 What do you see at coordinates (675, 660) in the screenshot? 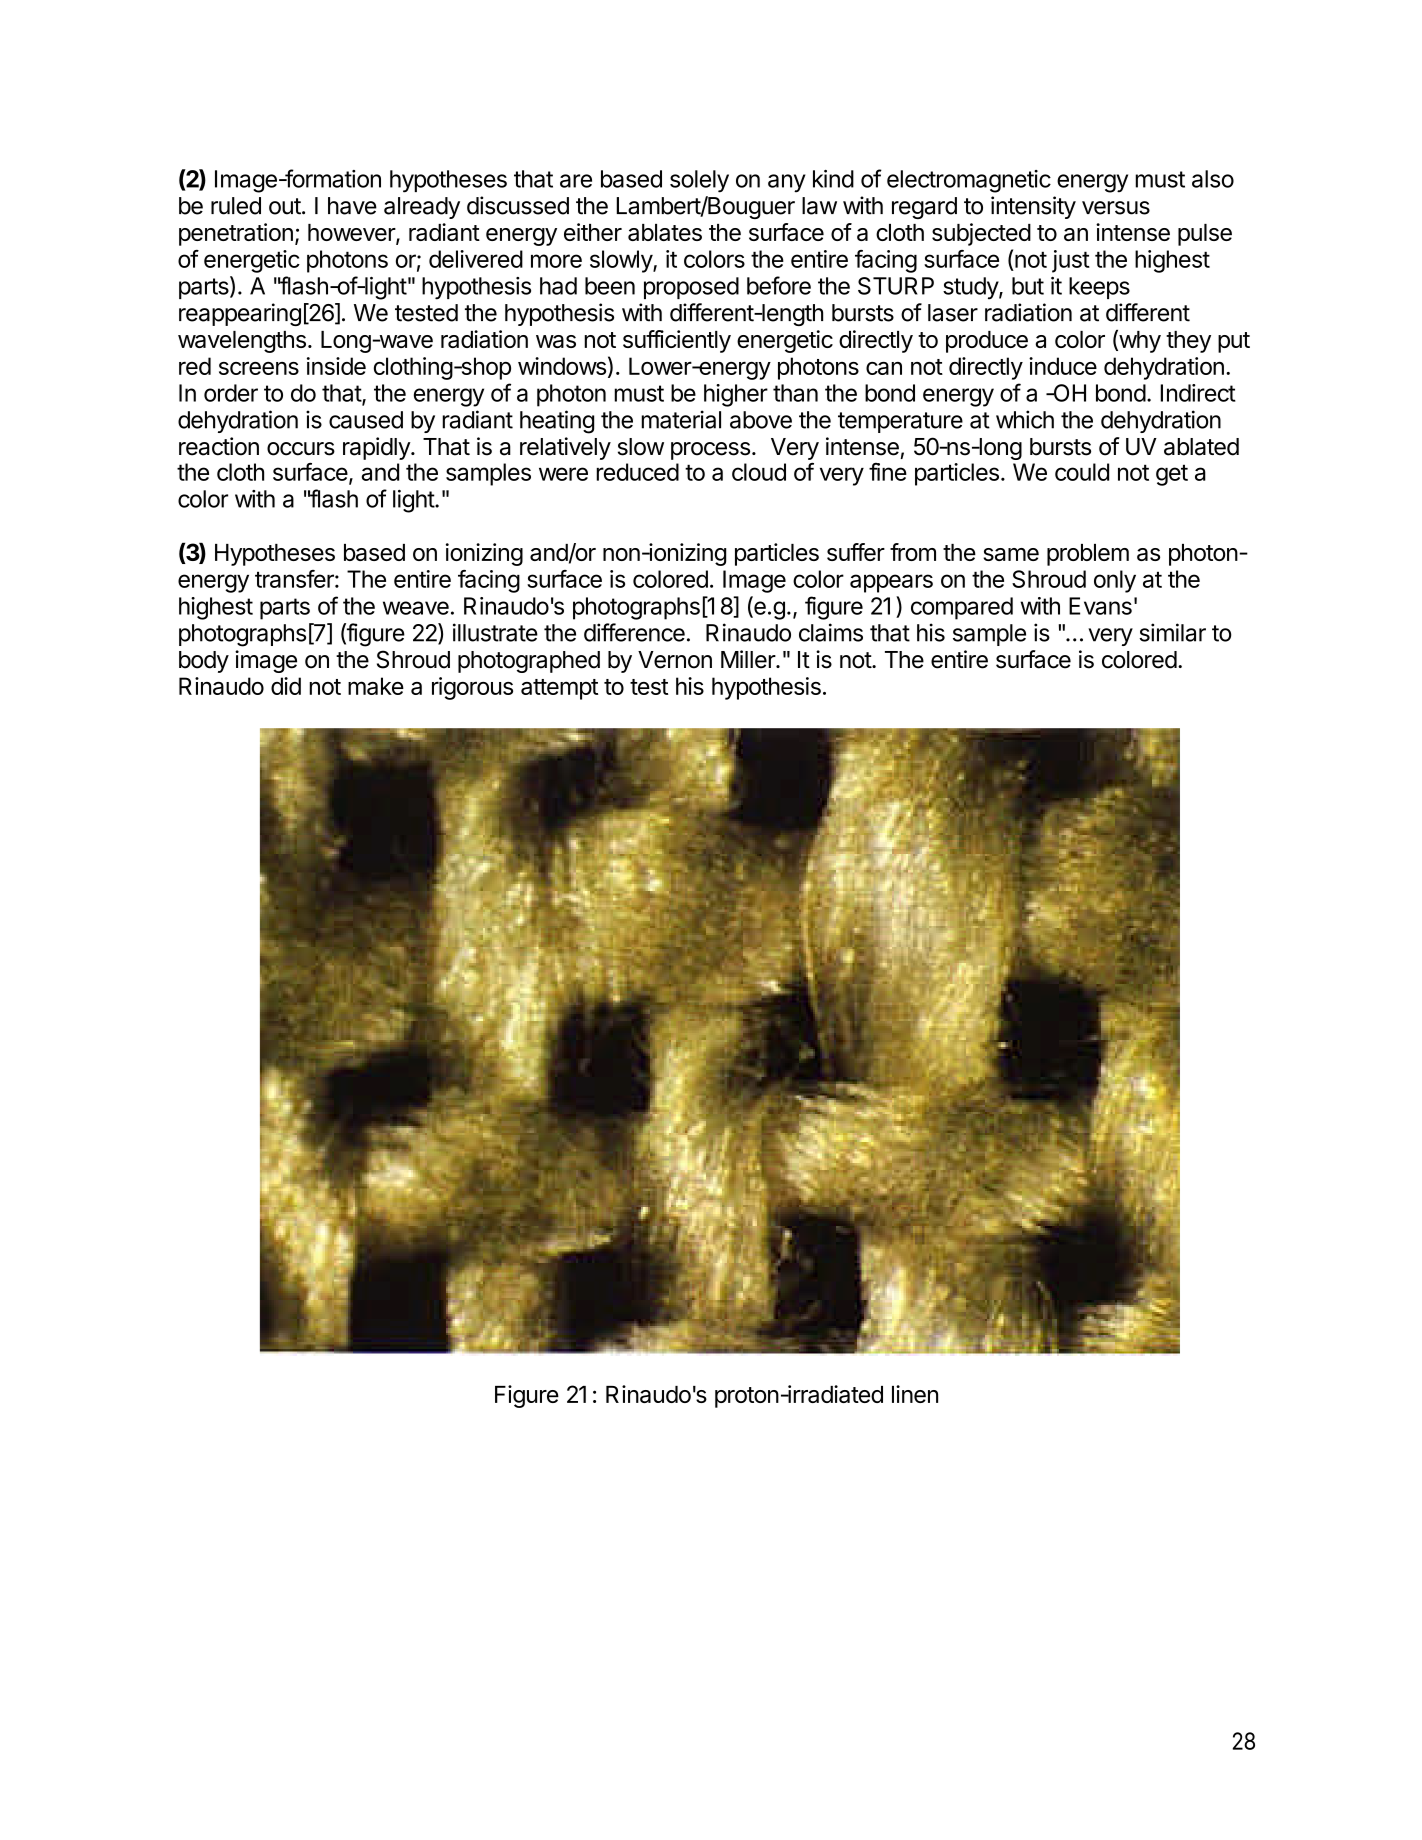
I see `Vernon` at bounding box center [675, 660].
